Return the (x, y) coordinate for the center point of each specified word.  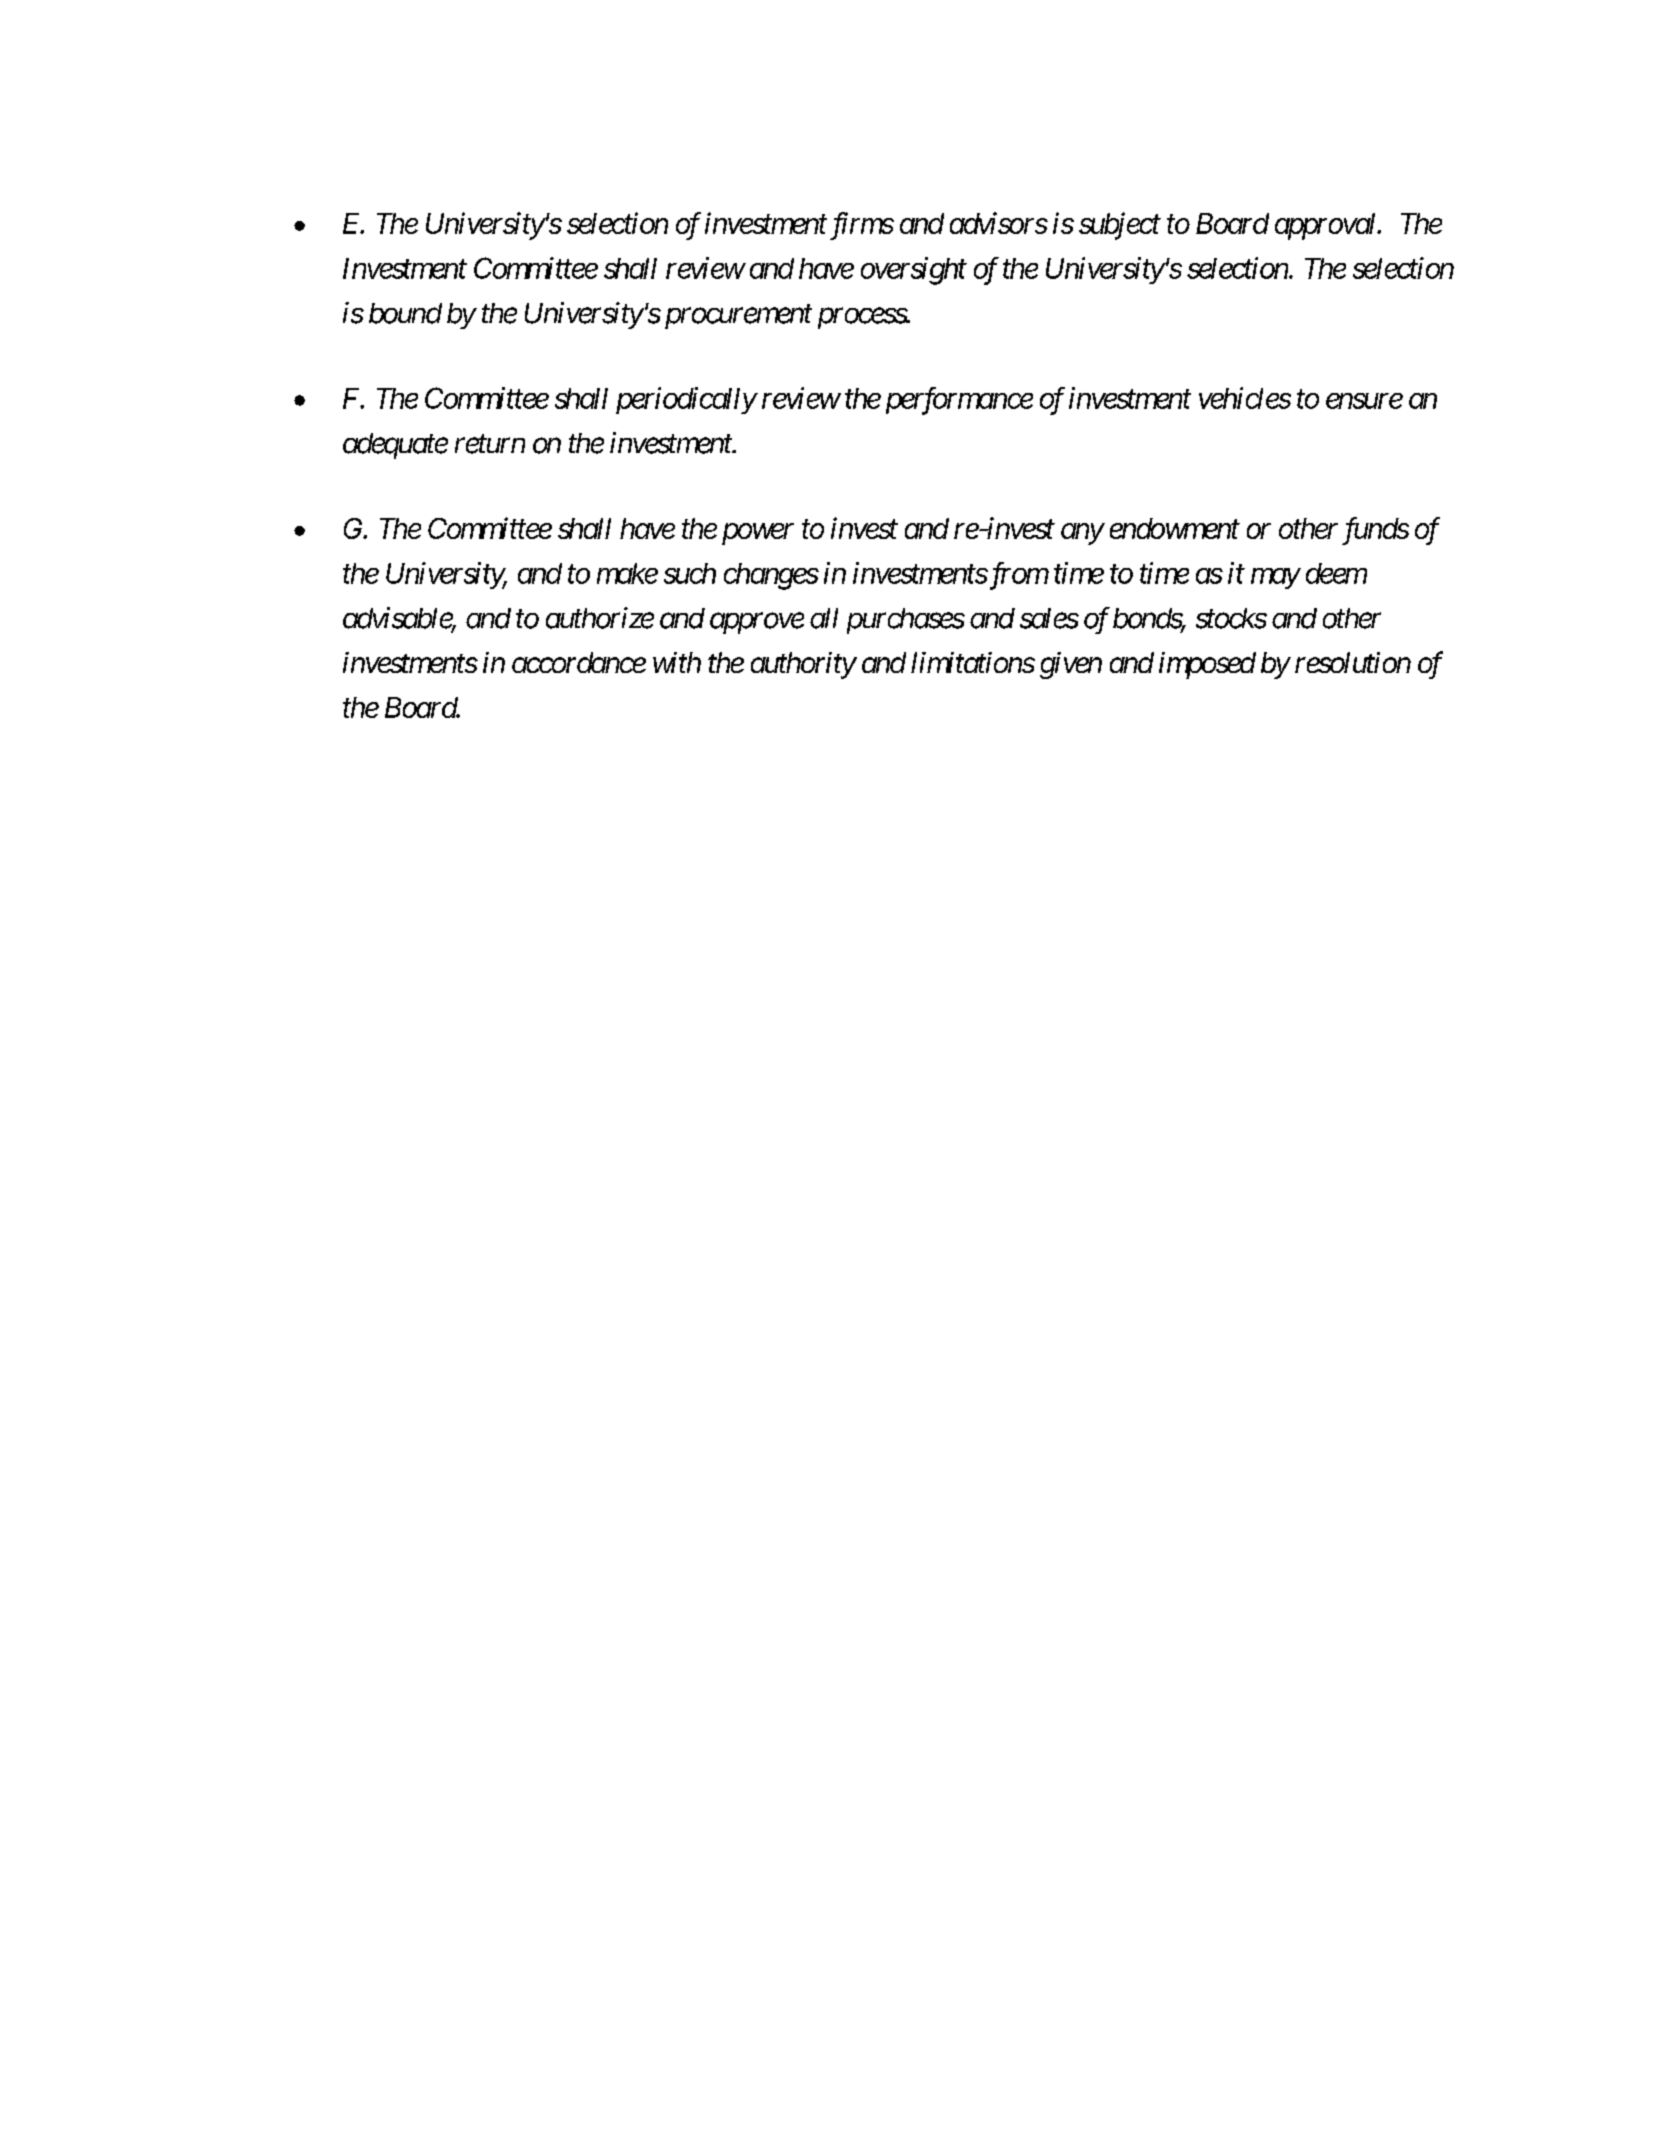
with (677, 662)
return (490, 444)
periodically (686, 400)
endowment (1175, 528)
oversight (914, 271)
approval (1327, 226)
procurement (738, 317)
